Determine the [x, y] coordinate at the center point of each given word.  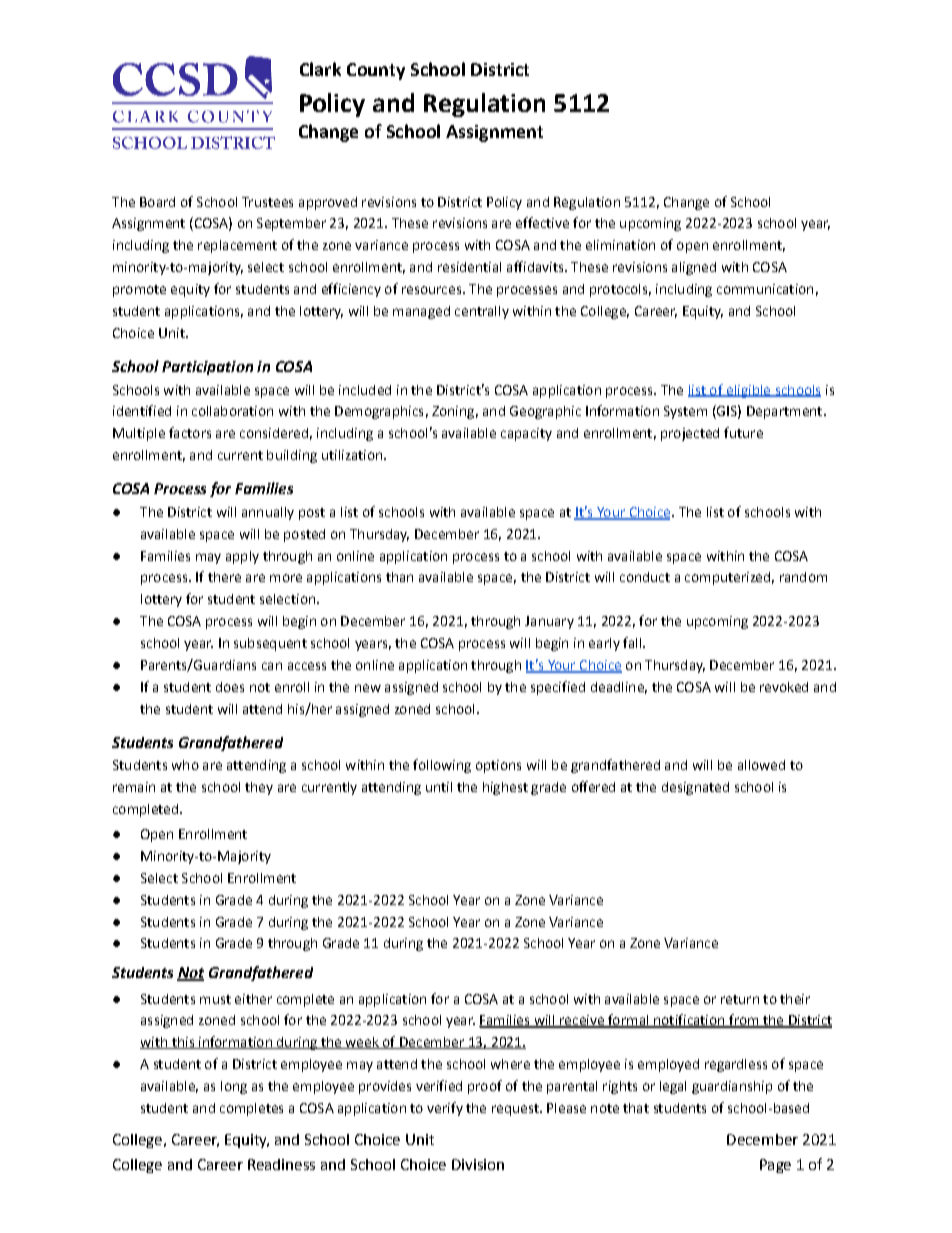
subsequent [270, 644]
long [234, 1087]
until [439, 787]
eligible [748, 391]
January [549, 622]
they [259, 788]
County [376, 71]
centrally [482, 312]
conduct [645, 577]
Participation [207, 368]
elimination [620, 245]
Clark [320, 69]
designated [695, 788]
